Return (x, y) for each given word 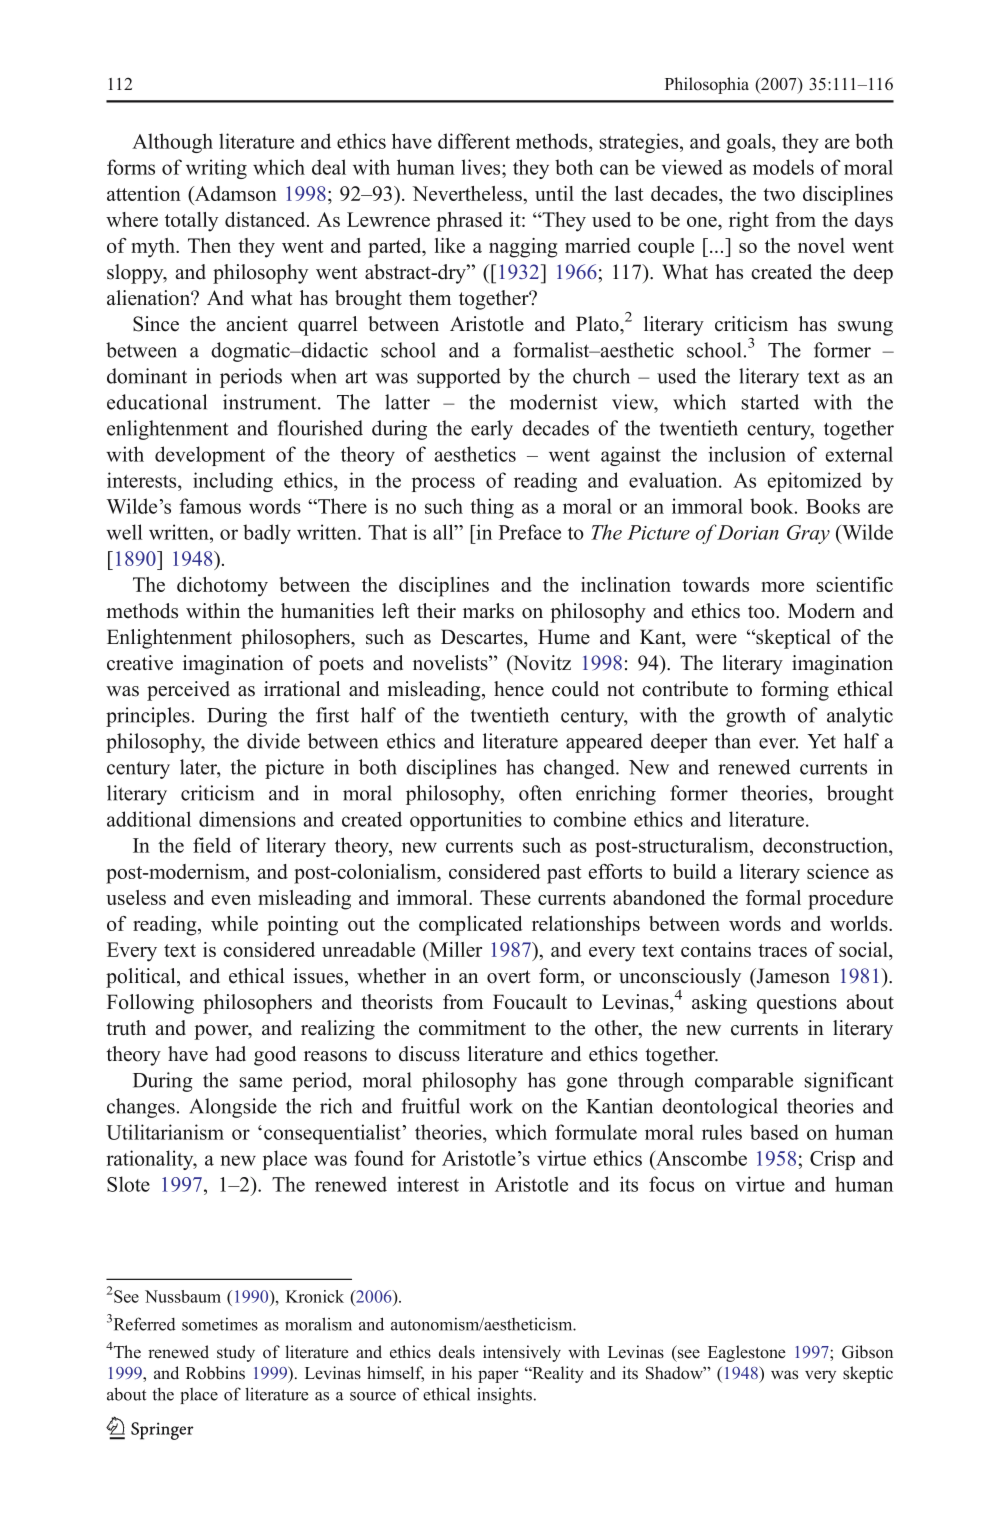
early (492, 430)
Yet (821, 741)
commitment (472, 1028)
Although (172, 143)
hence (519, 689)
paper (498, 1376)
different (474, 141)
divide (273, 741)
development (210, 456)
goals (749, 143)
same (261, 1082)
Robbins (215, 1373)
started (770, 402)
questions (797, 1004)
